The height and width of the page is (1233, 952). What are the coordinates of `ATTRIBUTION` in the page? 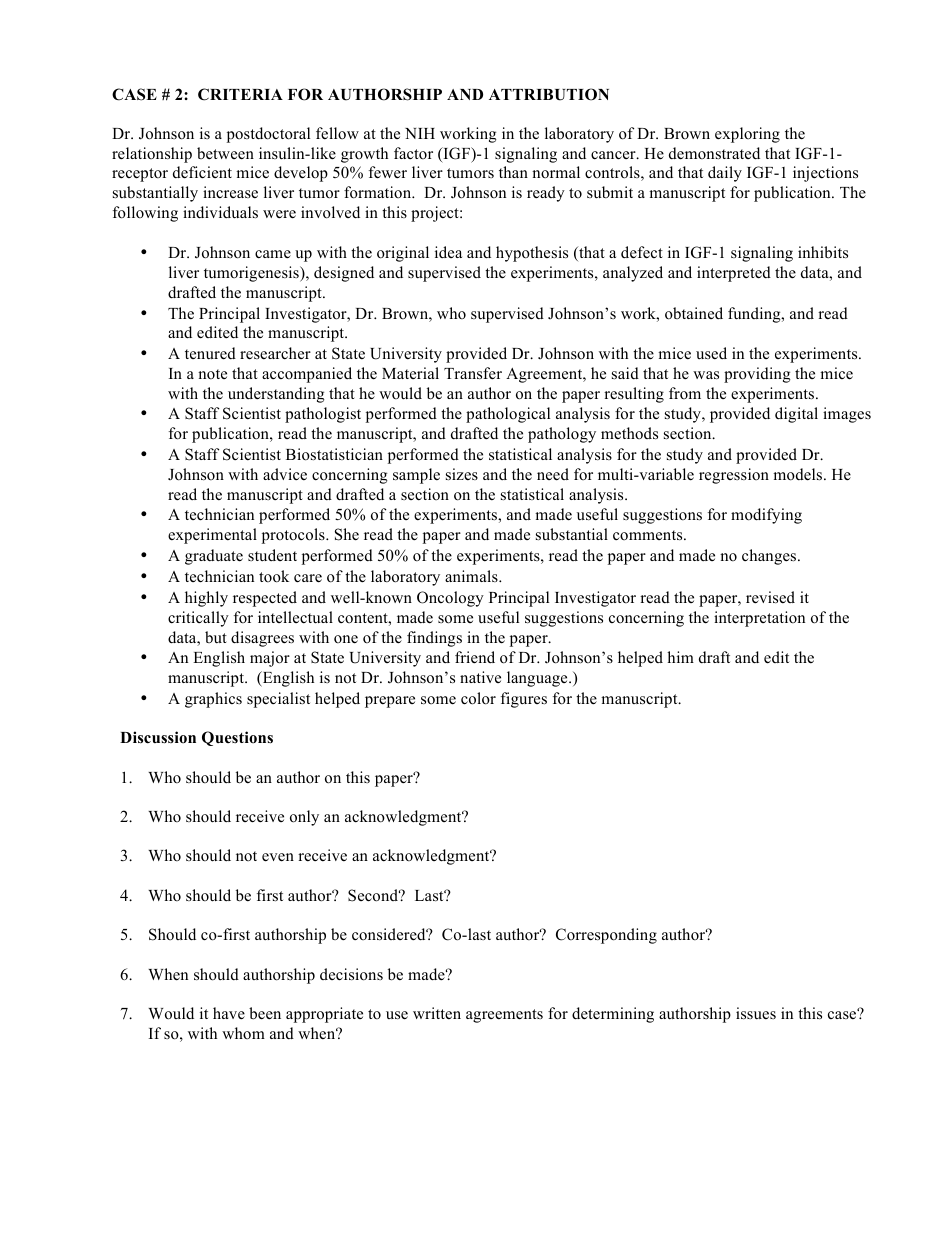 It's located at (549, 94).
